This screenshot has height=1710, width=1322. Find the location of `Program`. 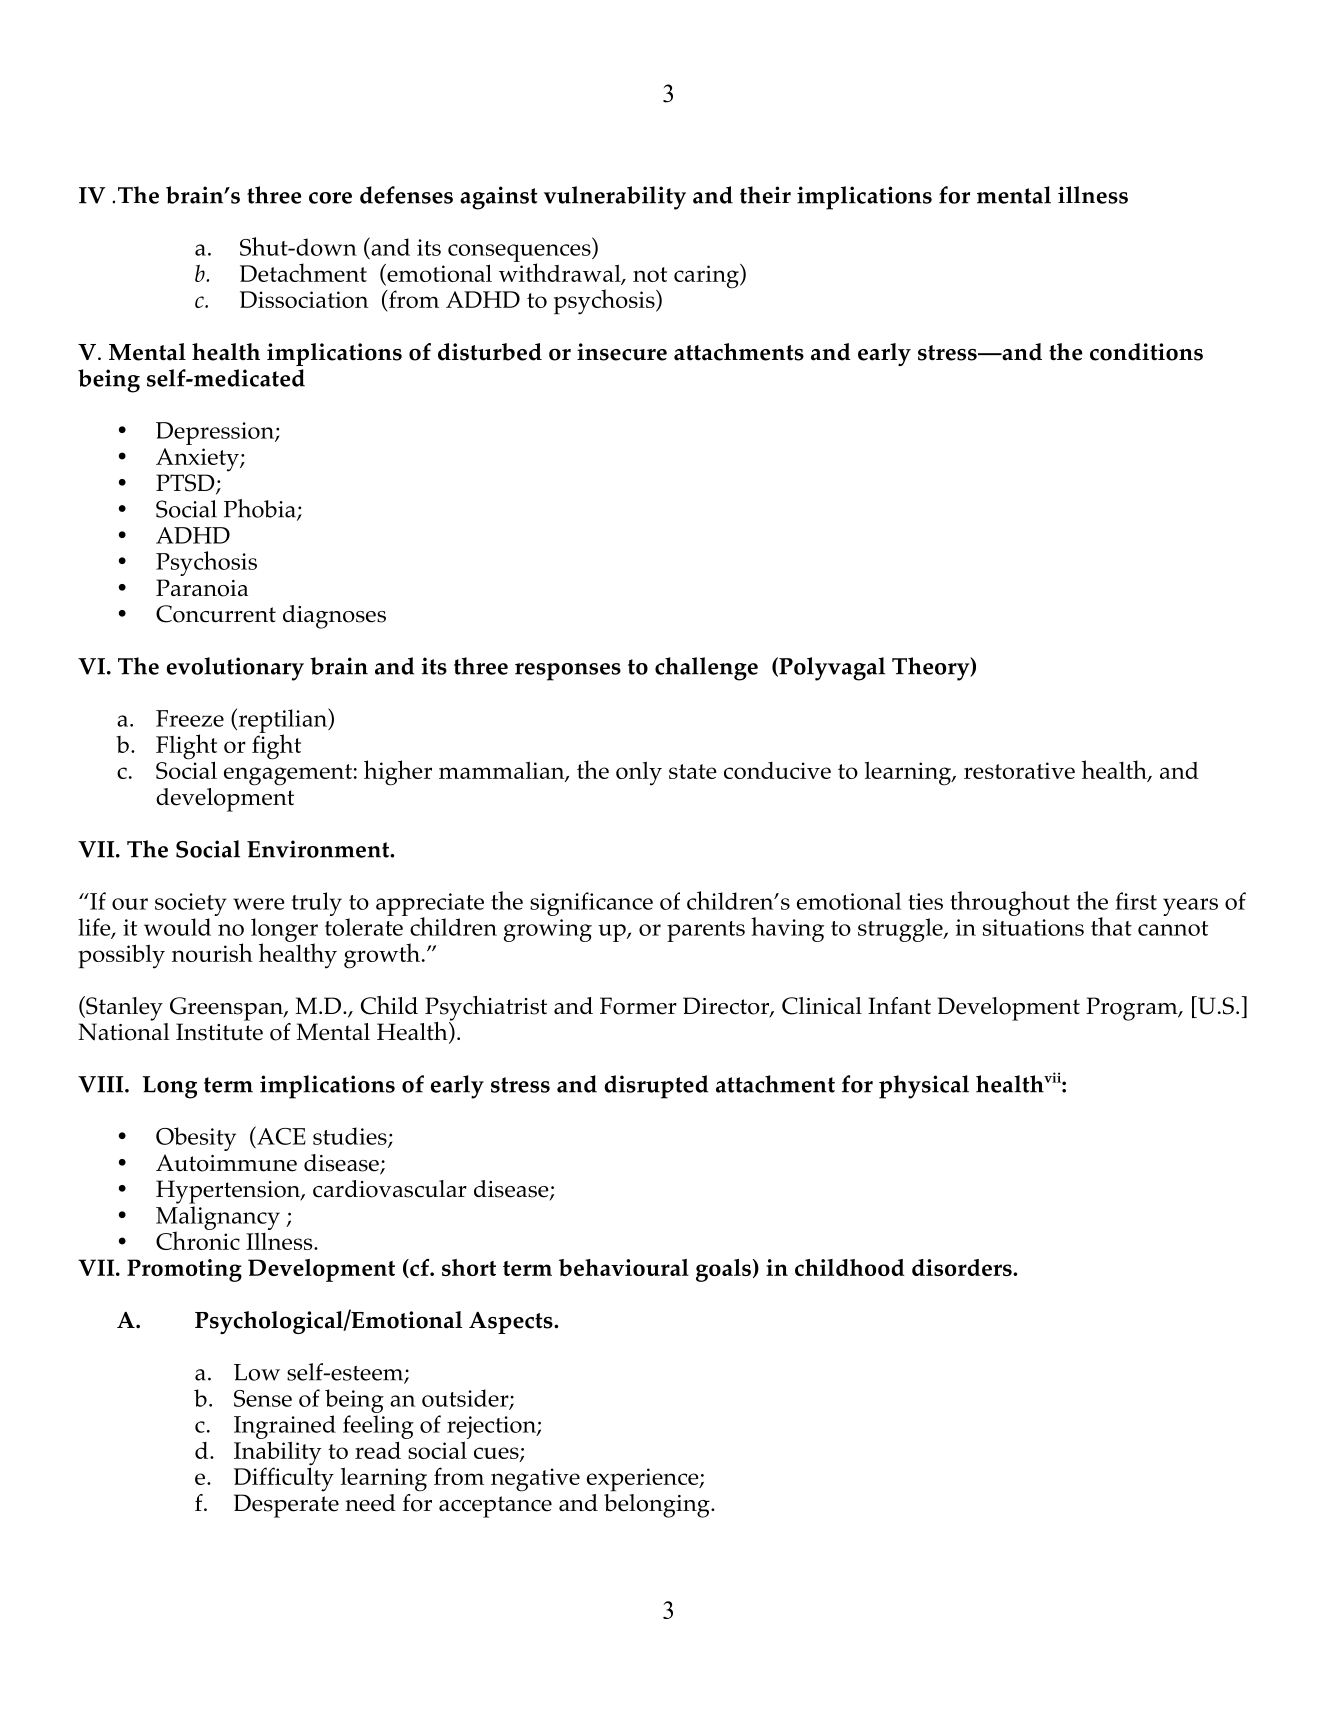

Program is located at coordinates (1133, 1009).
